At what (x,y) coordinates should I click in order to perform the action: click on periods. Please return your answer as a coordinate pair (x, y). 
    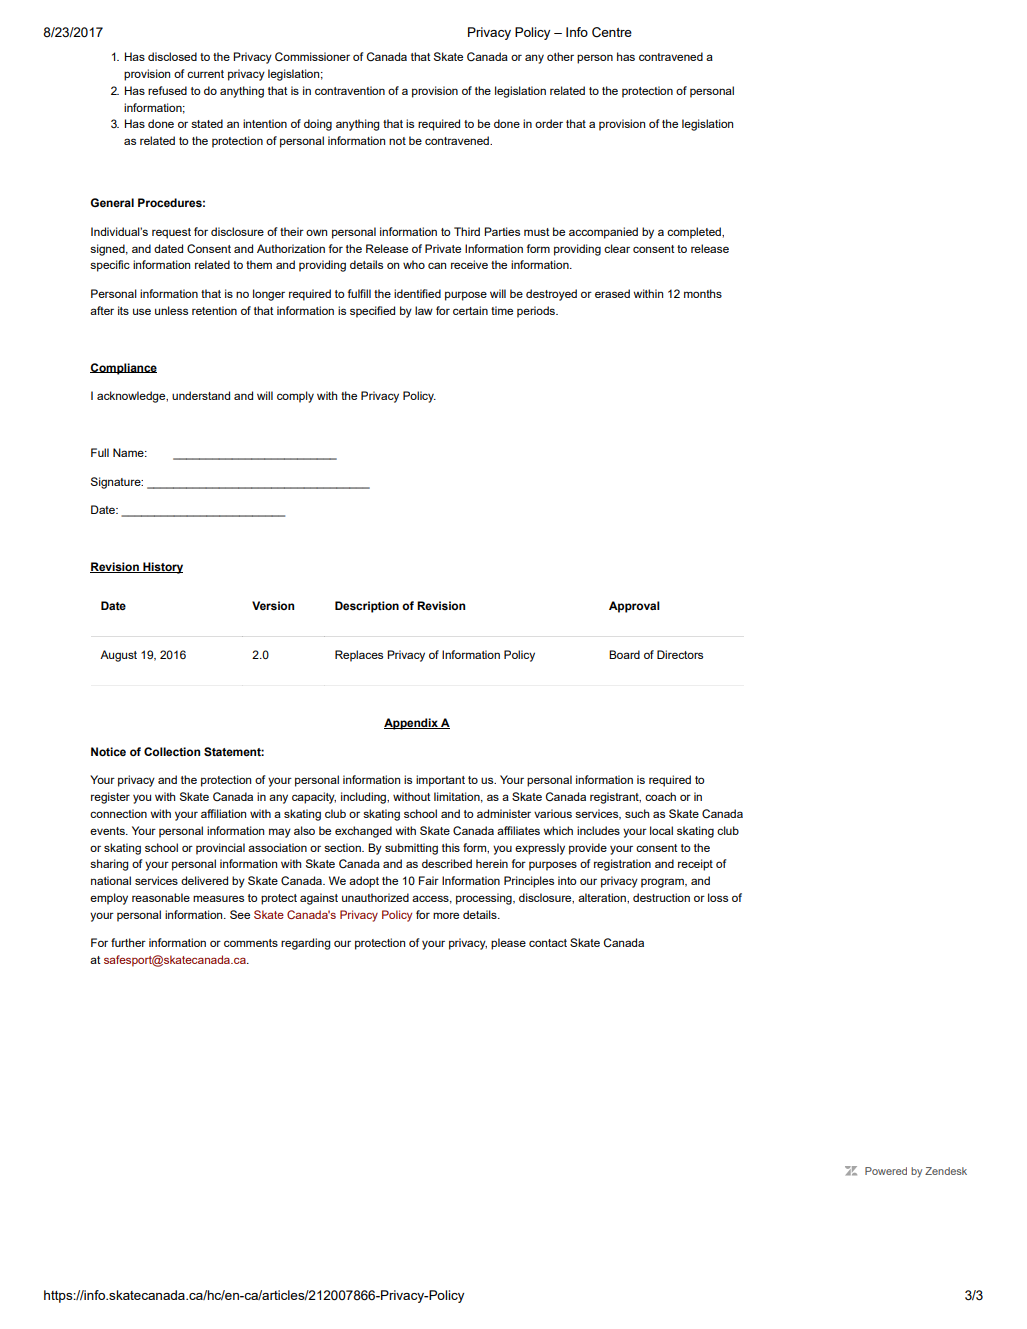
    Looking at the image, I should click on (537, 312).
